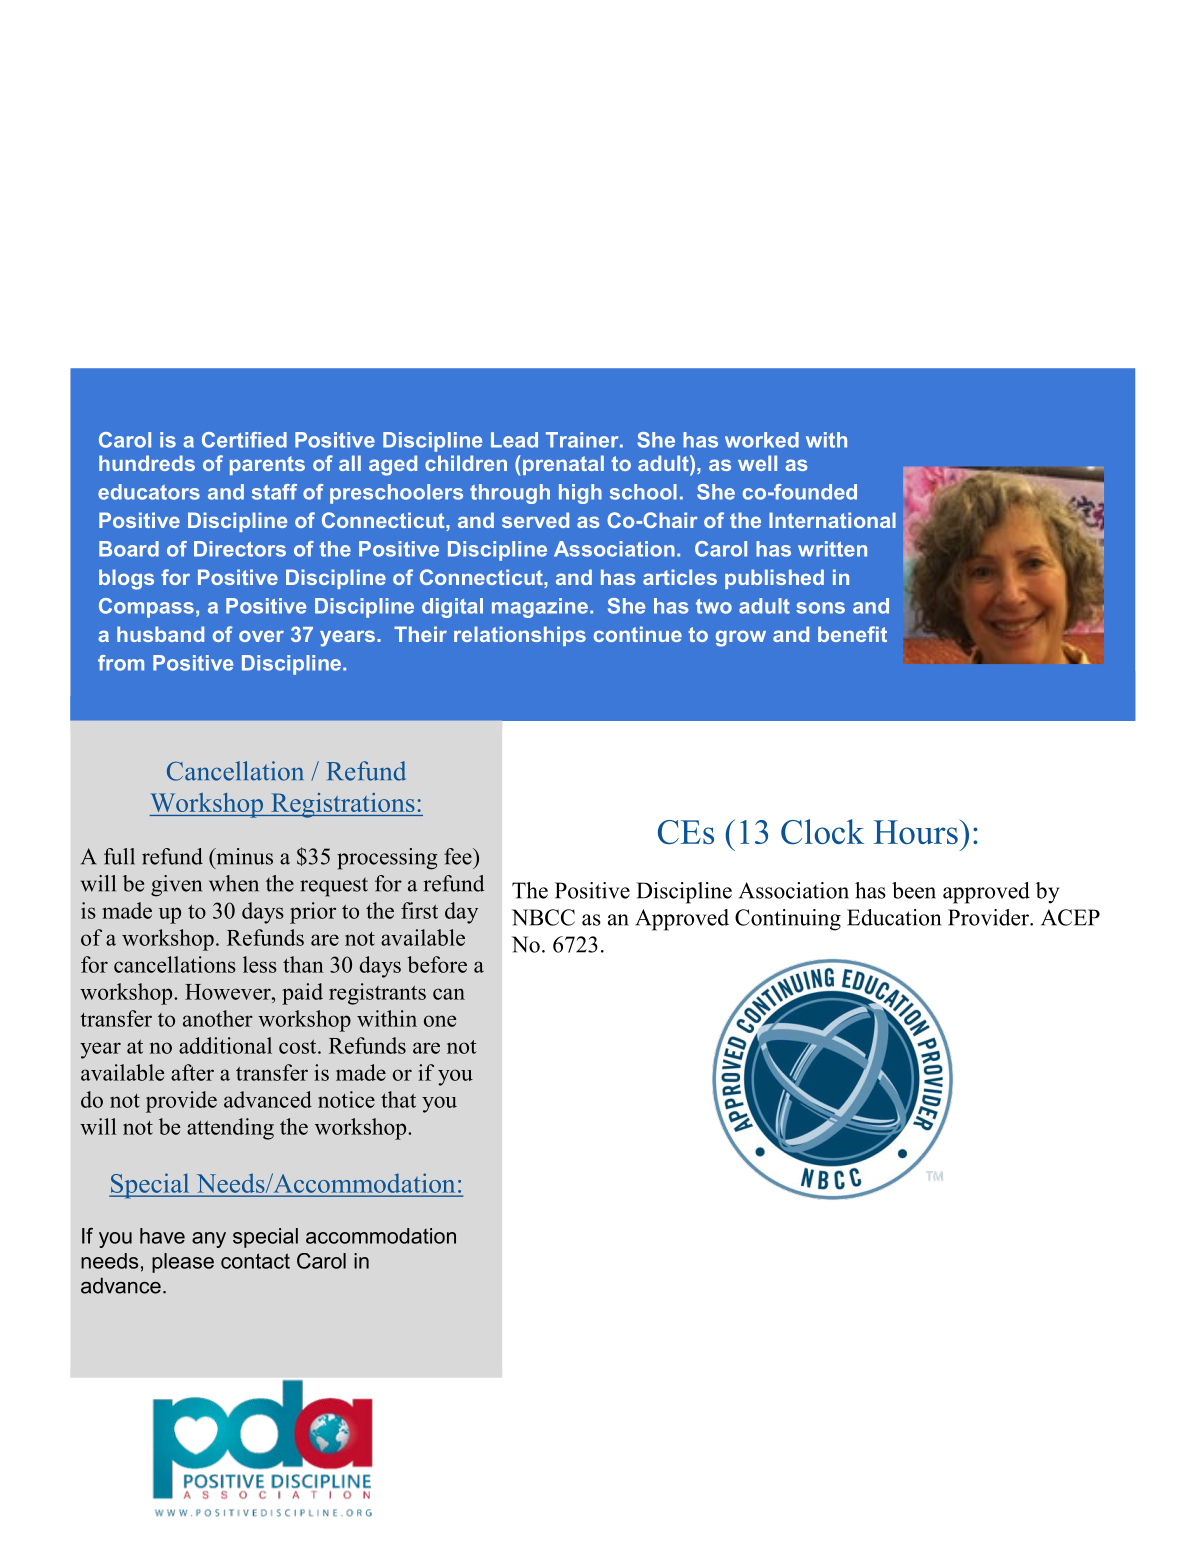 This image has width=1198, height=1551. Describe the element at coordinates (788, 920) in the image. I see `Continuing` at that location.
